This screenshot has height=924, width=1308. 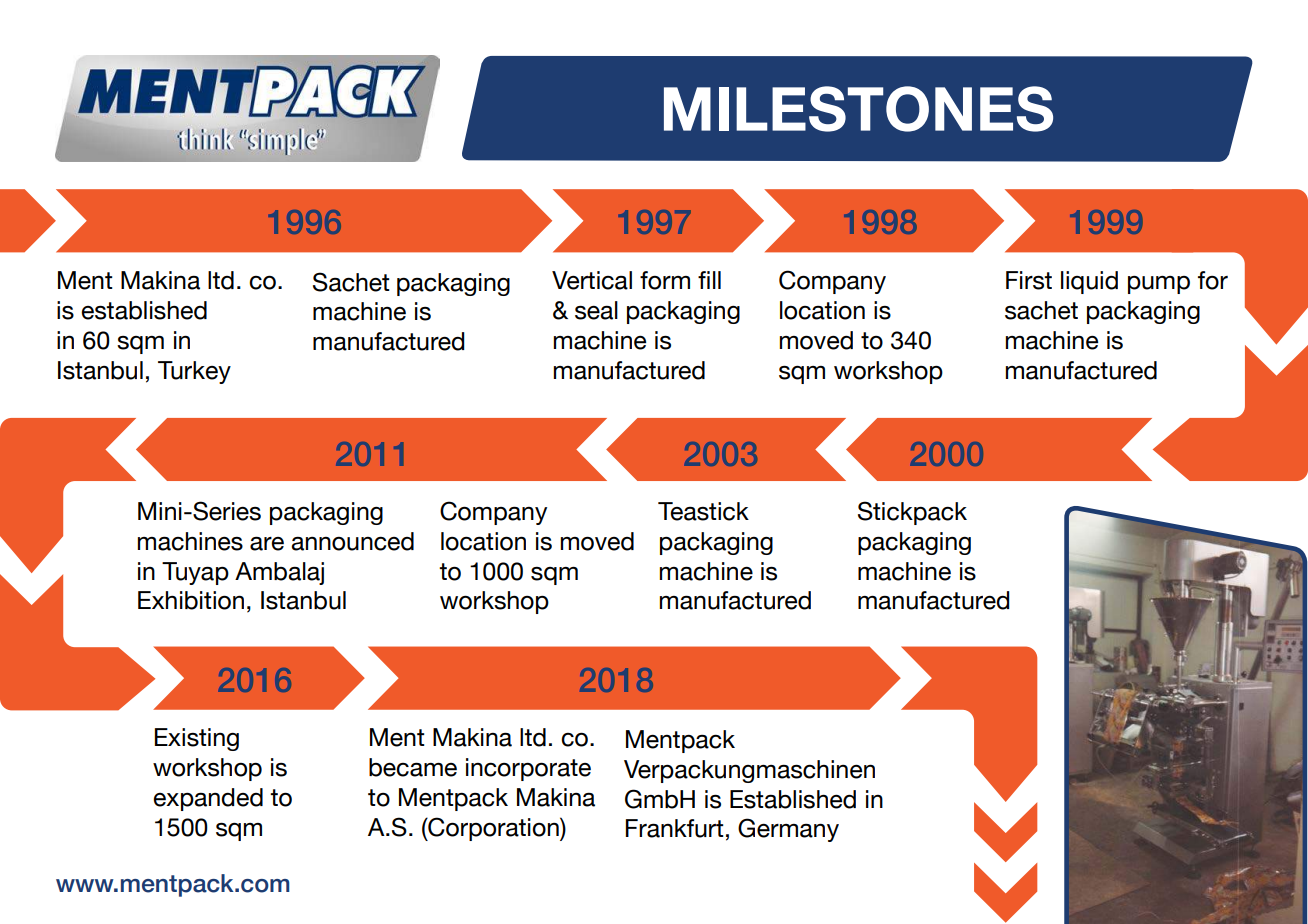 What do you see at coordinates (788, 830) in the screenshot?
I see `Germany` at bounding box center [788, 830].
